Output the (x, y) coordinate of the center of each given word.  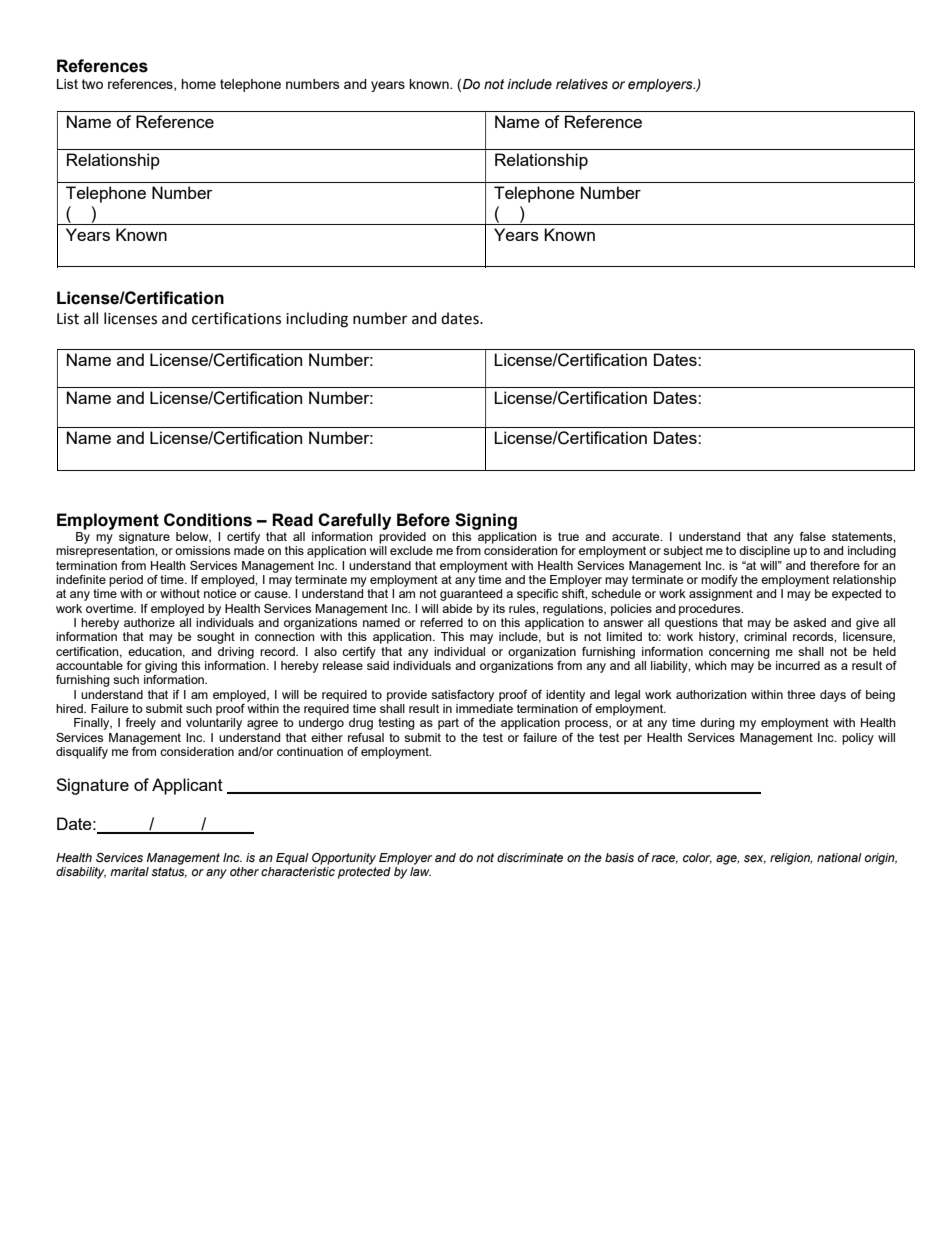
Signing (486, 521)
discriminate (530, 857)
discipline (764, 552)
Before (423, 520)
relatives (582, 84)
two (92, 84)
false (812, 536)
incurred (798, 665)
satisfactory (462, 696)
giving (161, 667)
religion (791, 859)
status (169, 871)
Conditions (208, 520)
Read (292, 520)
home (198, 84)
